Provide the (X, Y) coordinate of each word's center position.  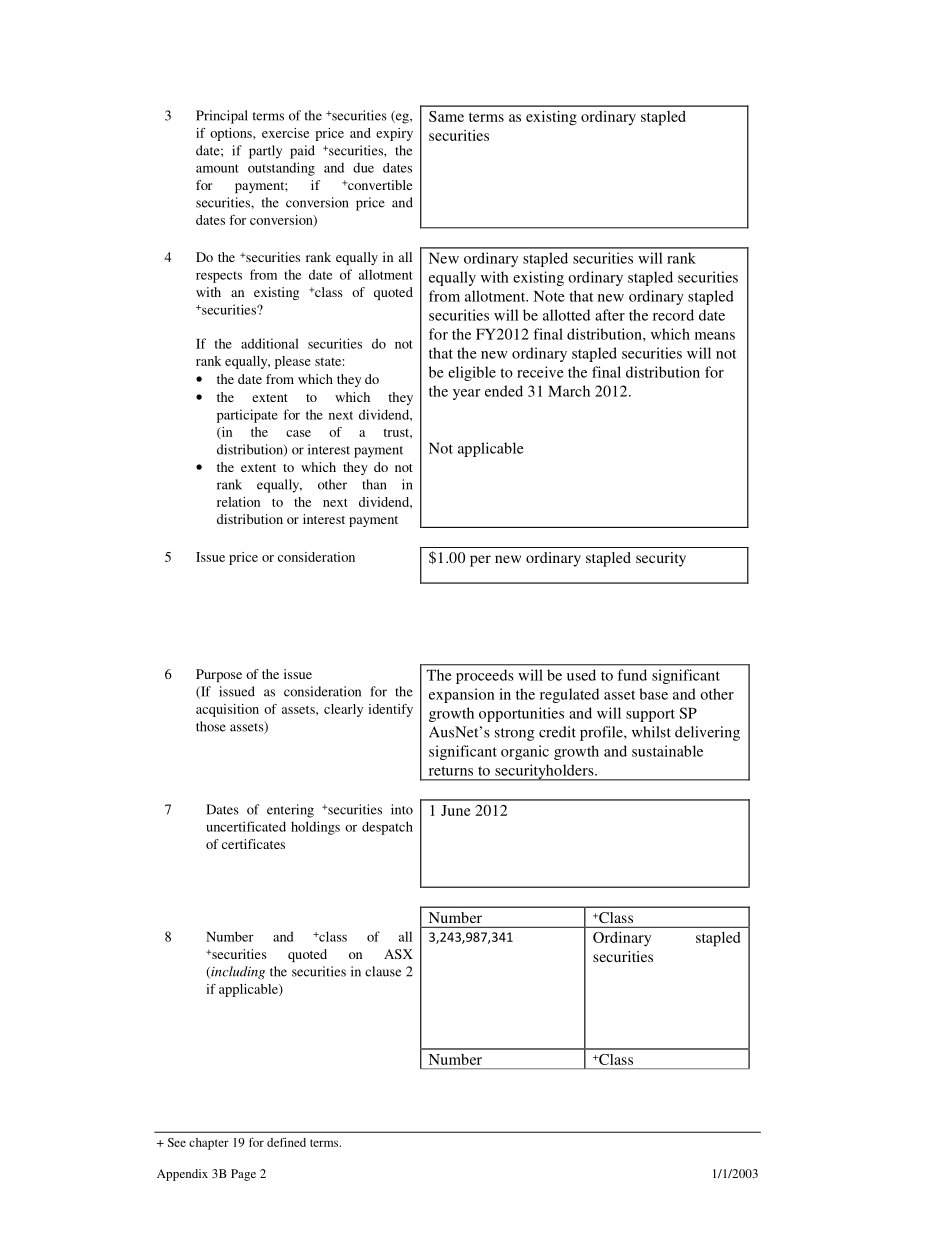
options (232, 134)
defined (286, 1142)
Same (446, 116)
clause (383, 971)
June (456, 810)
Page (243, 1175)
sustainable (667, 751)
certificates (253, 844)
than (374, 484)
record (673, 315)
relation (238, 502)
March (569, 391)
